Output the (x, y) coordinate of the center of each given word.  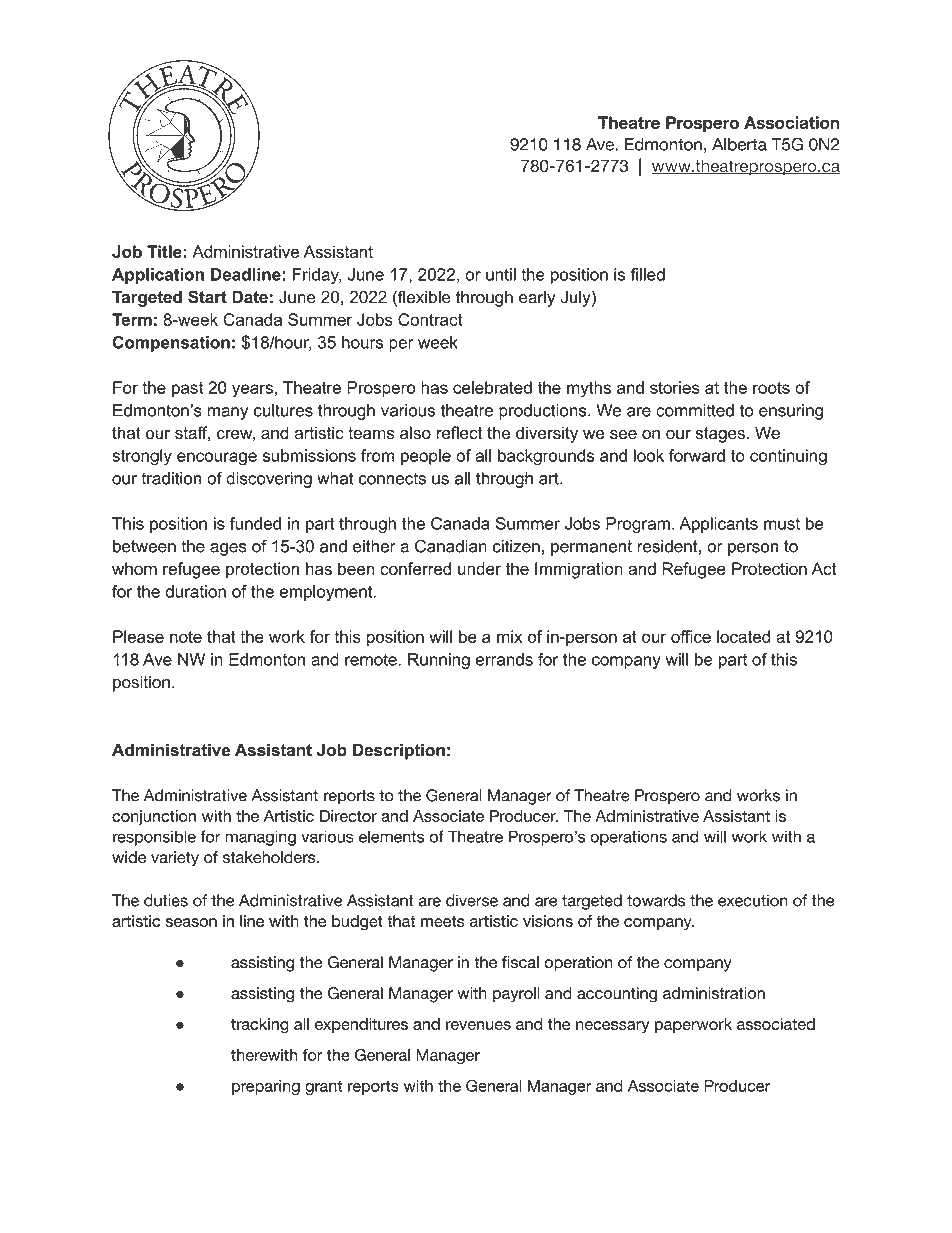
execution (753, 900)
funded (255, 523)
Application (158, 276)
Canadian (451, 546)
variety (175, 859)
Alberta (739, 144)
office (691, 636)
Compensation (171, 344)
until (501, 274)
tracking (260, 1026)
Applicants (718, 525)
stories (675, 387)
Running (439, 661)
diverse (472, 900)
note (186, 637)
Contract (430, 319)
